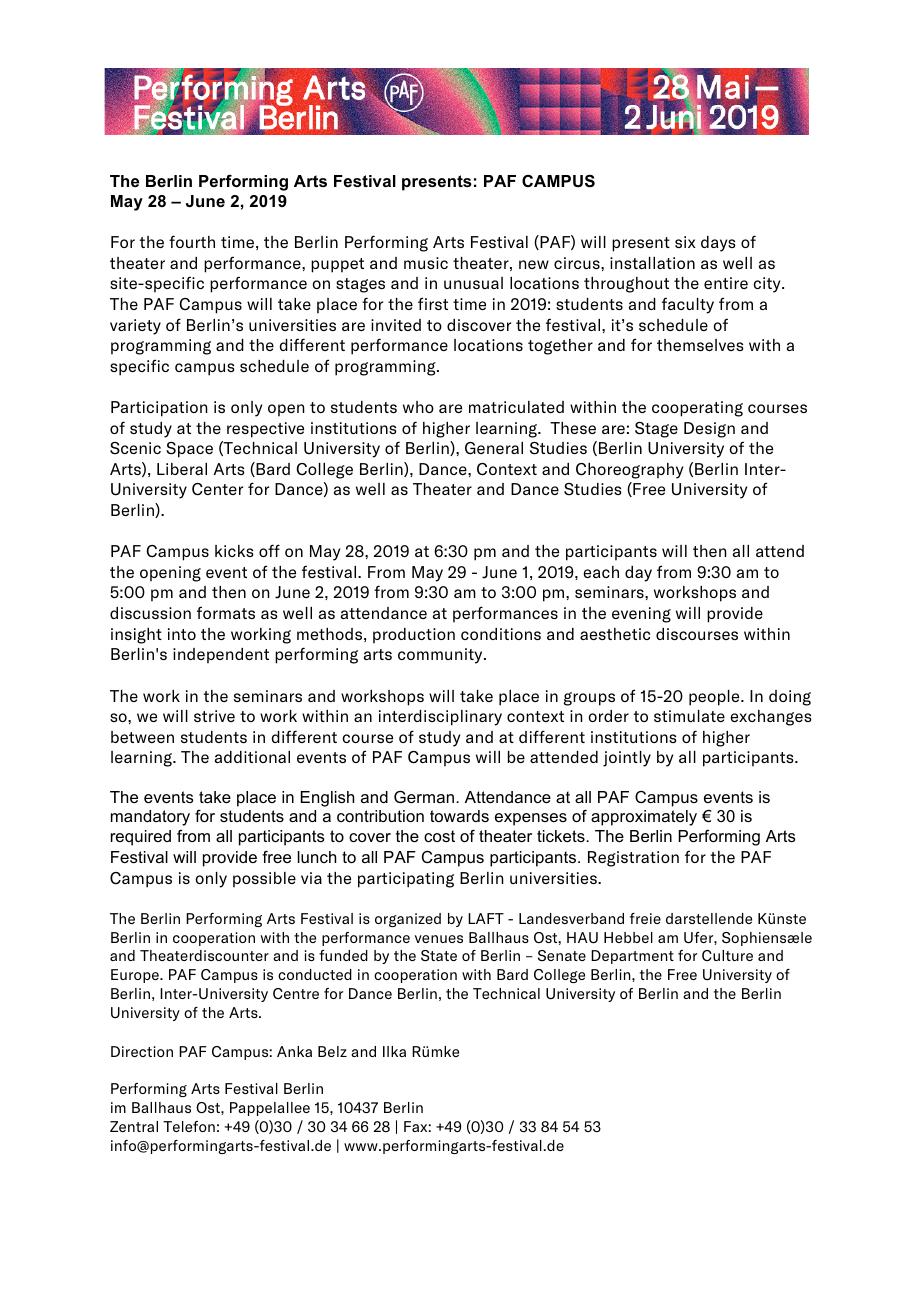  Describe the element at coordinates (189, 1126) in the screenshot. I see `Telefon` at that location.
